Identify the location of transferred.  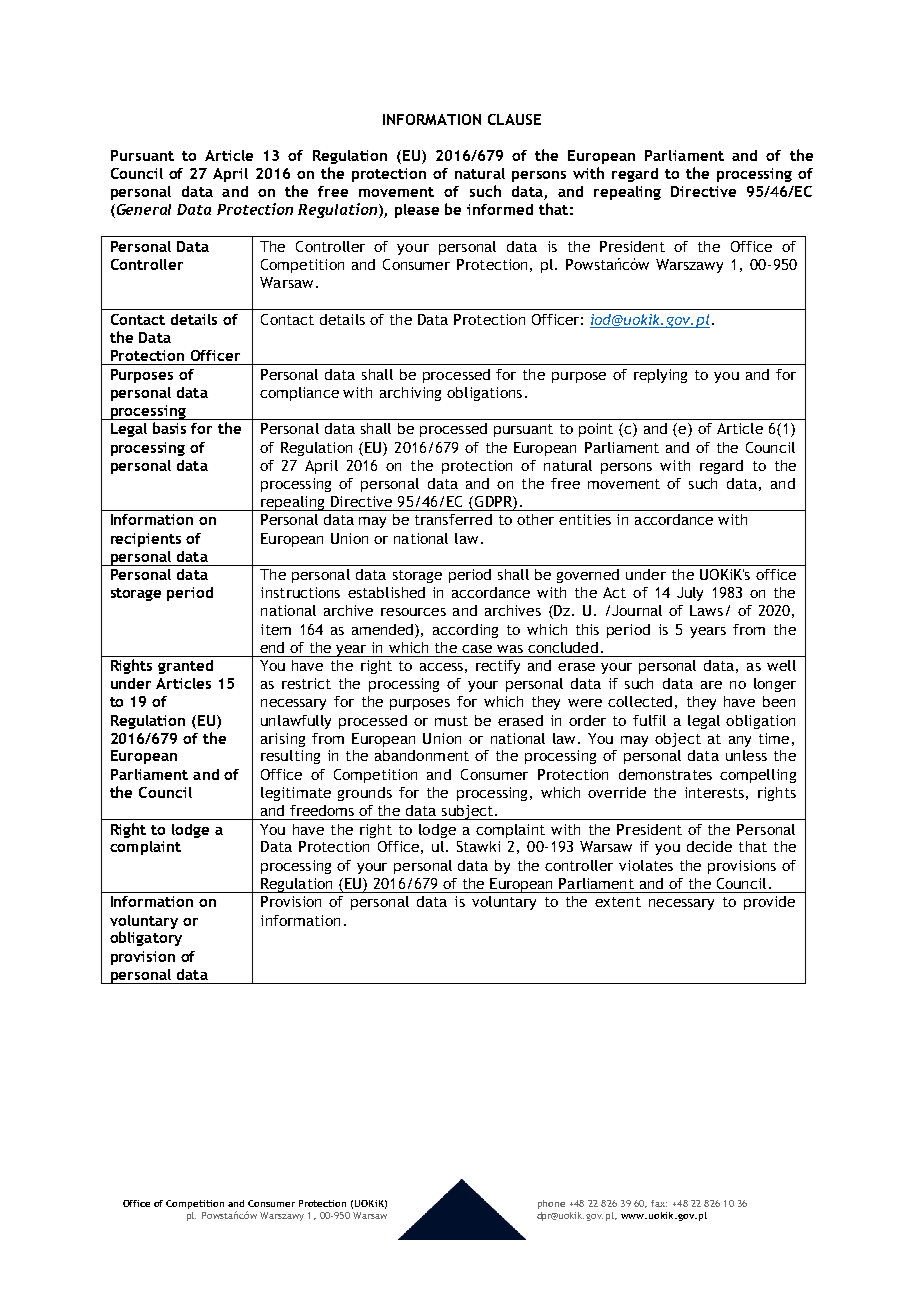
(453, 519).
